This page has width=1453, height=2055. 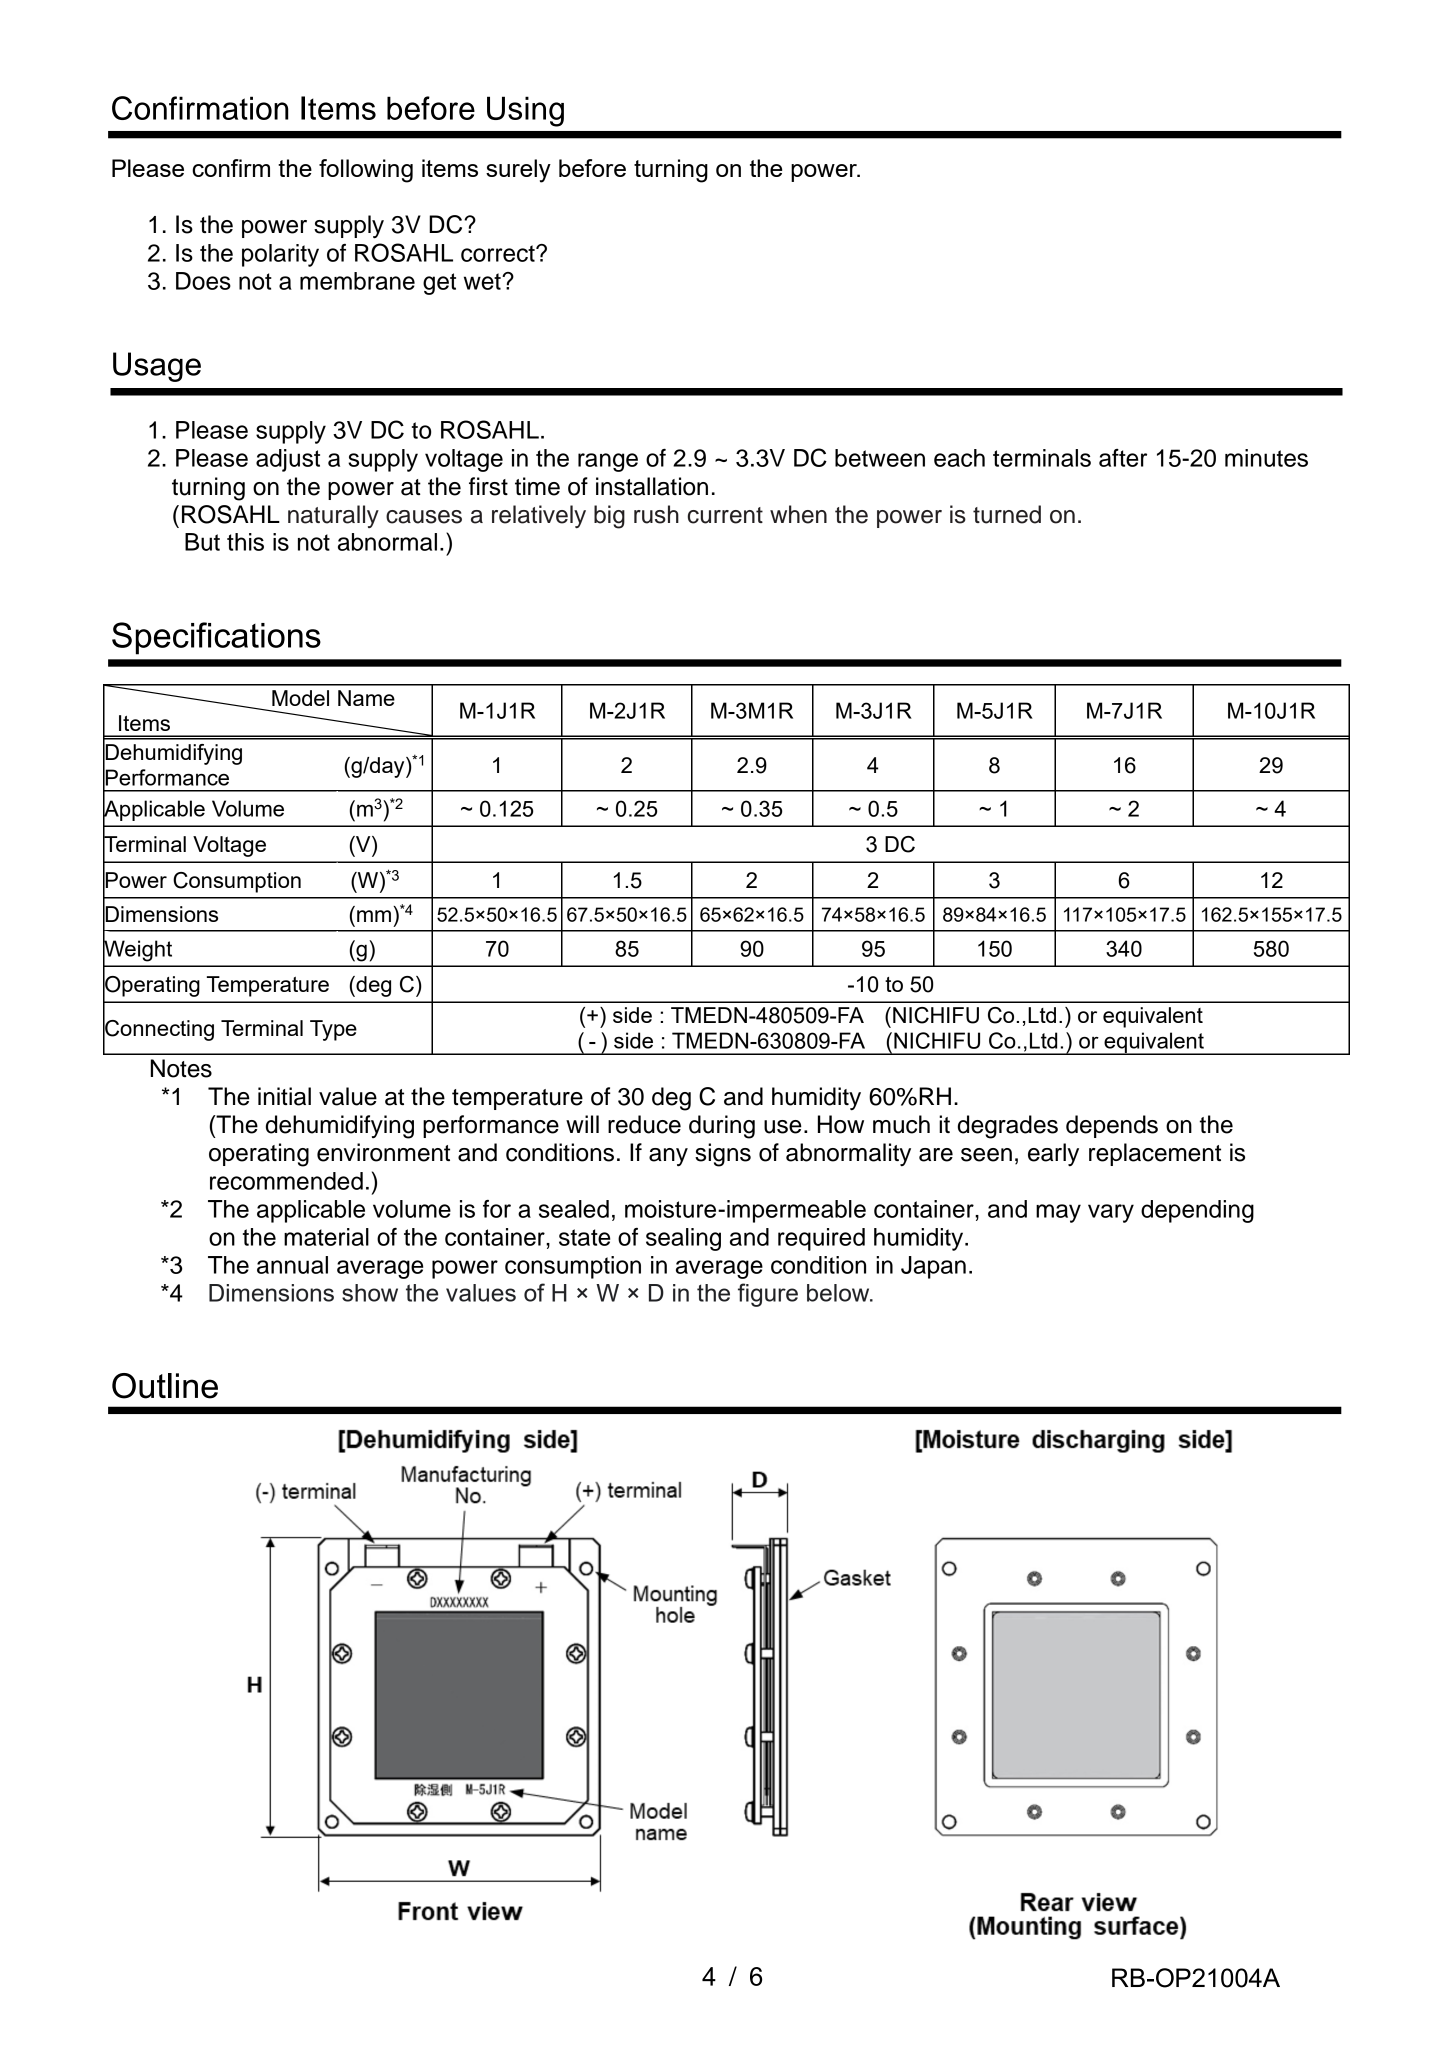 I want to click on vary, so click(x=1111, y=1213).
